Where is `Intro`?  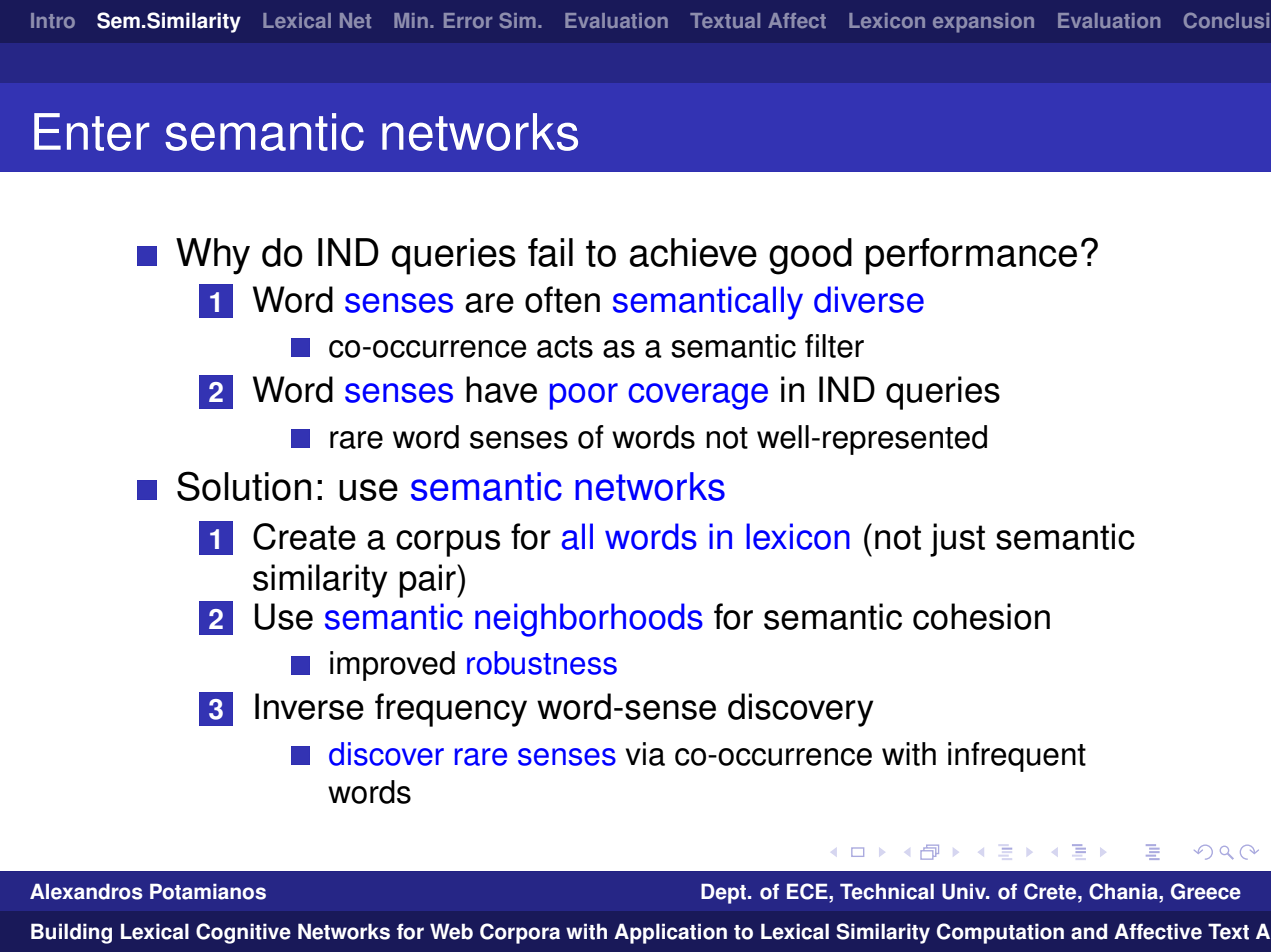 Intro is located at coordinates (53, 21).
